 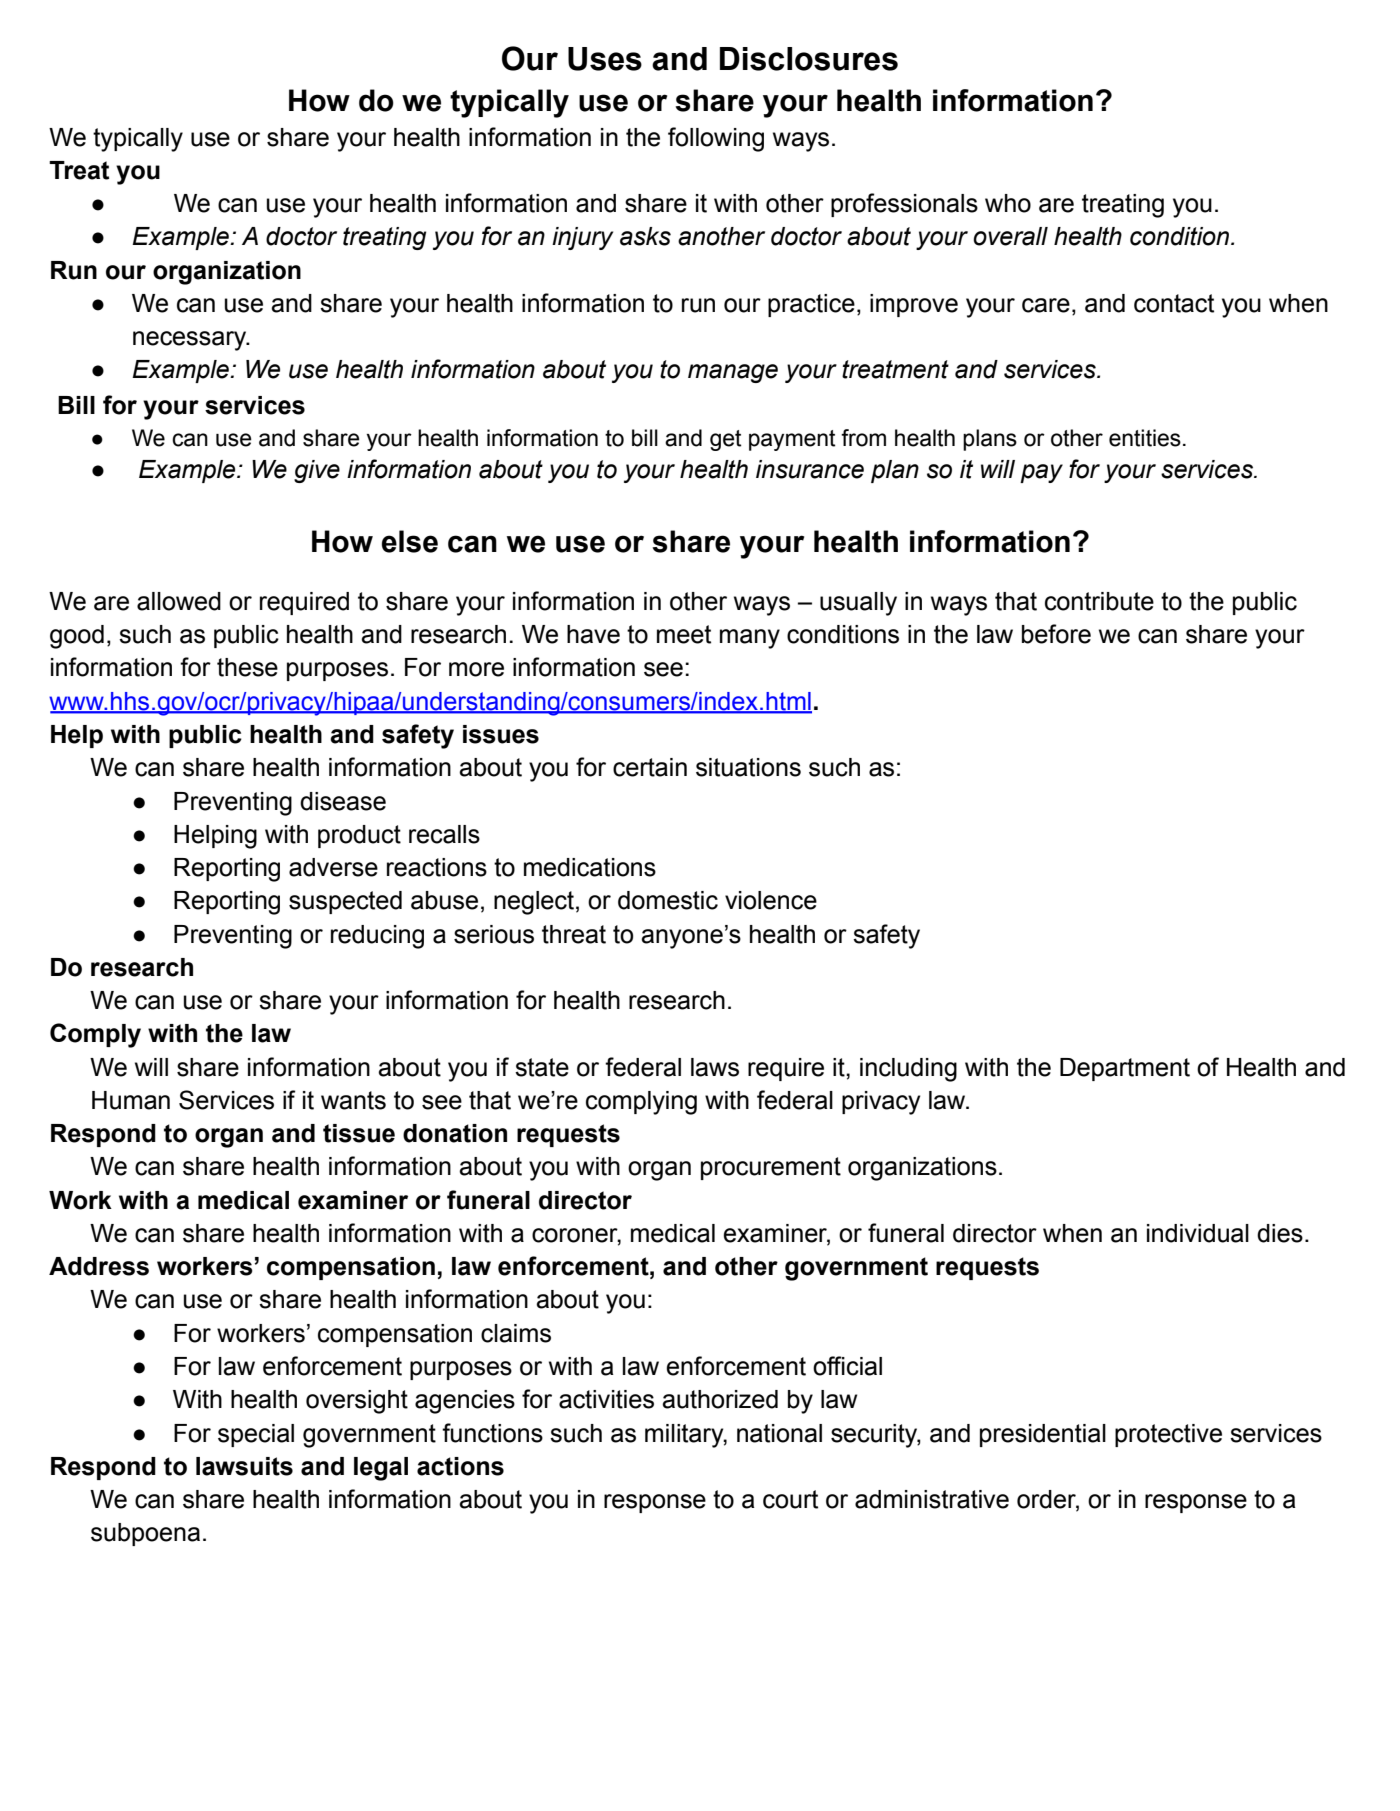 I want to click on Address, so click(x=99, y=1266).
